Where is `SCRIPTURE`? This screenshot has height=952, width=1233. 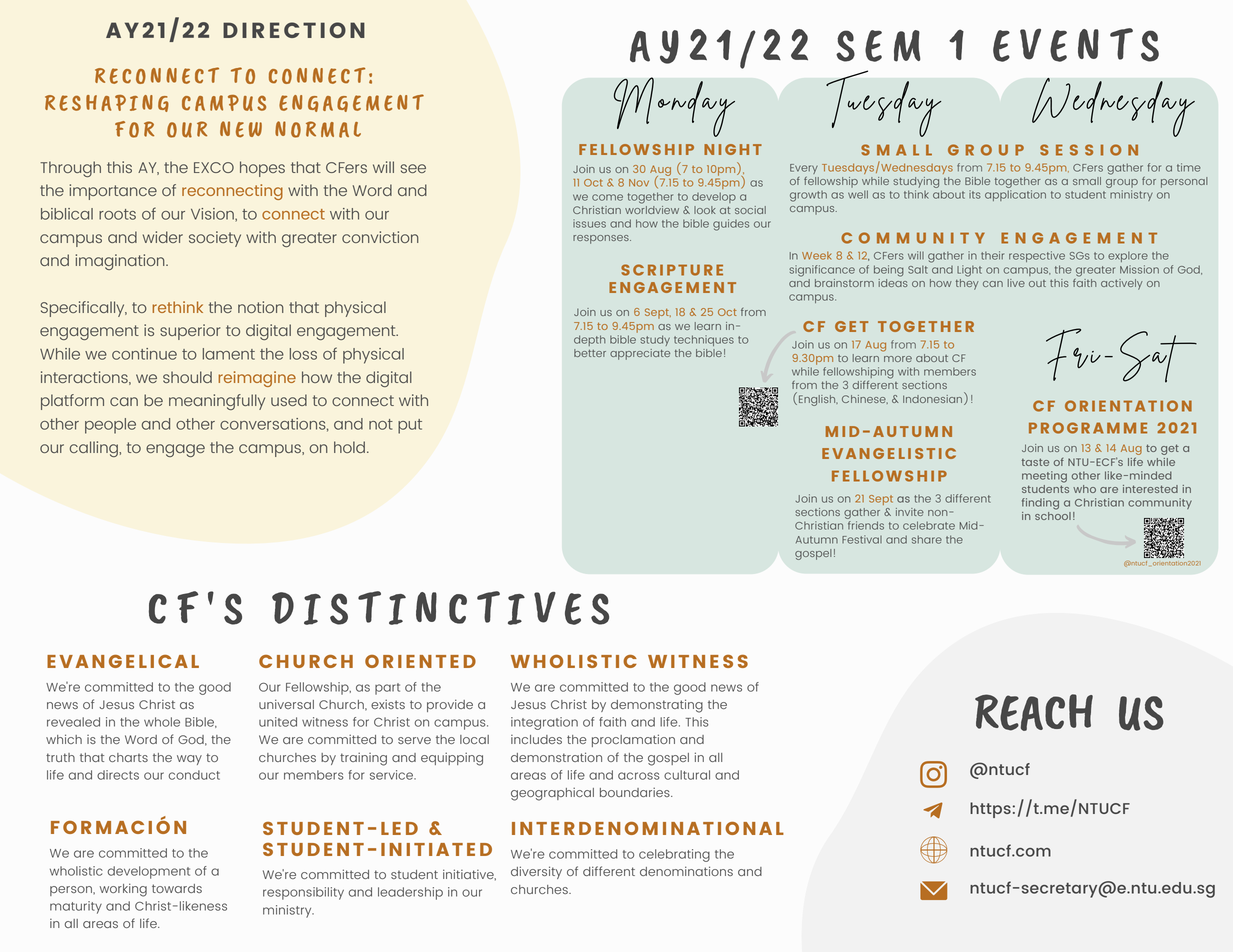 SCRIPTURE is located at coordinates (672, 270).
